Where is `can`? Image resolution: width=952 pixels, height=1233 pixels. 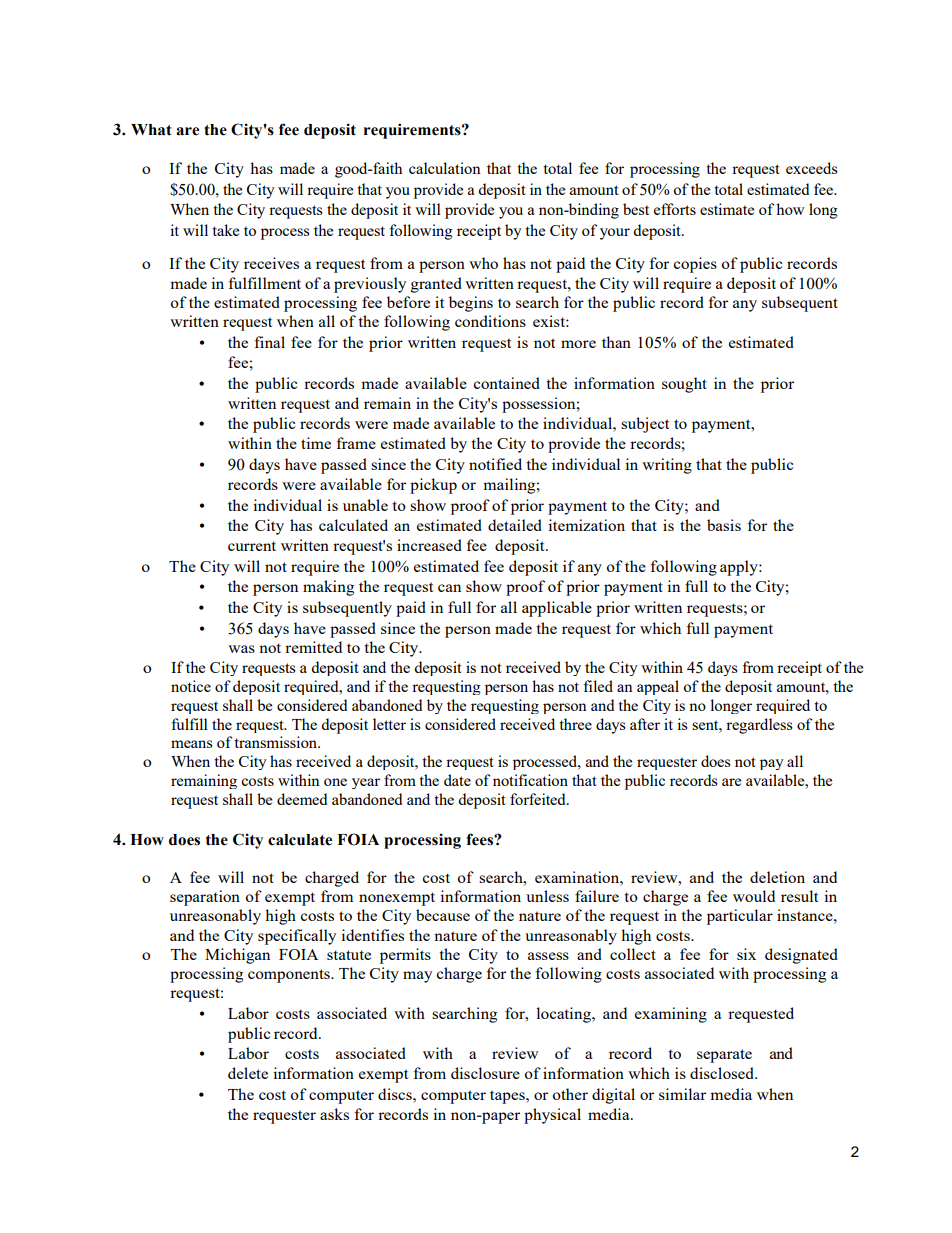 can is located at coordinates (449, 588).
